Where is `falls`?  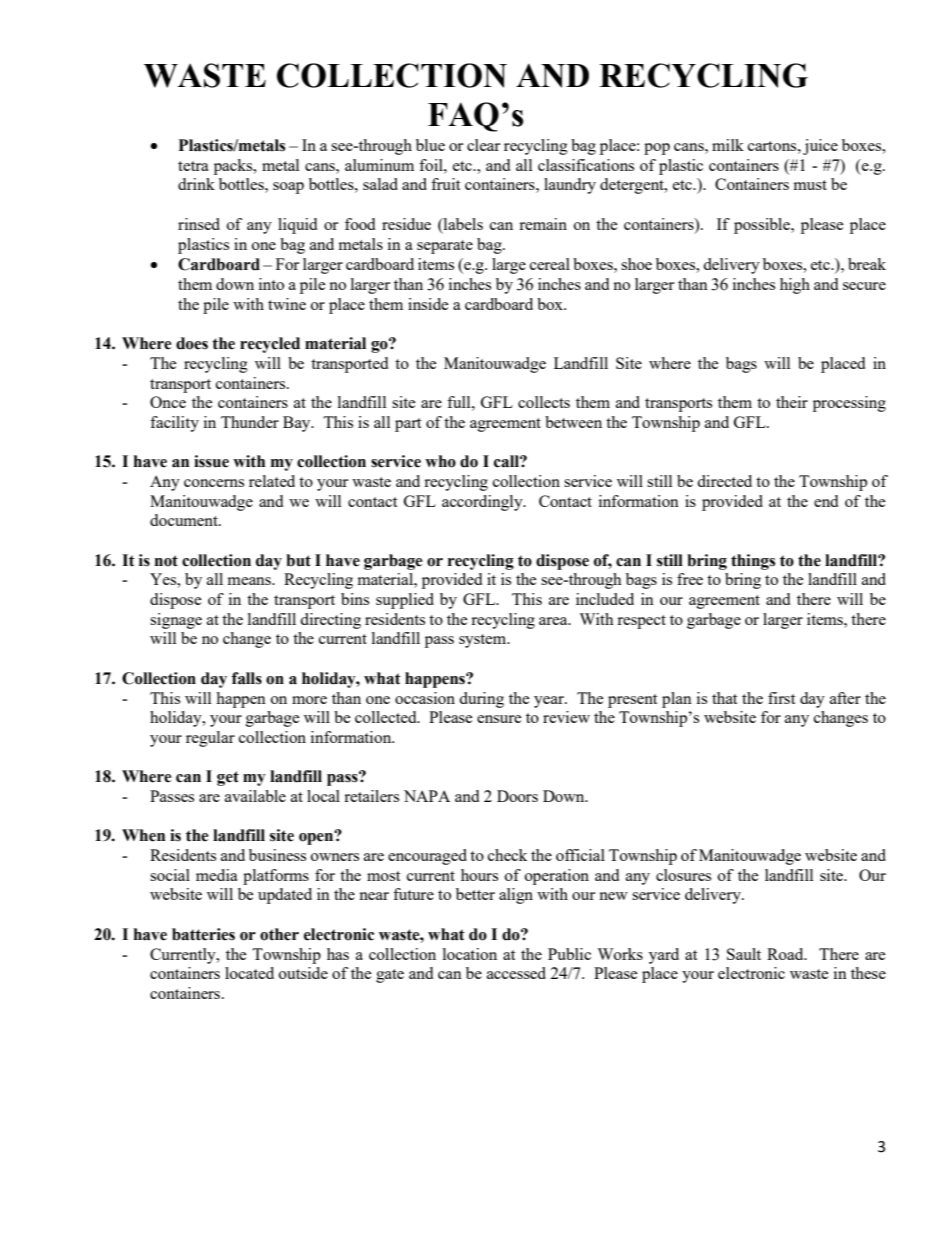 falls is located at coordinates (247, 678).
